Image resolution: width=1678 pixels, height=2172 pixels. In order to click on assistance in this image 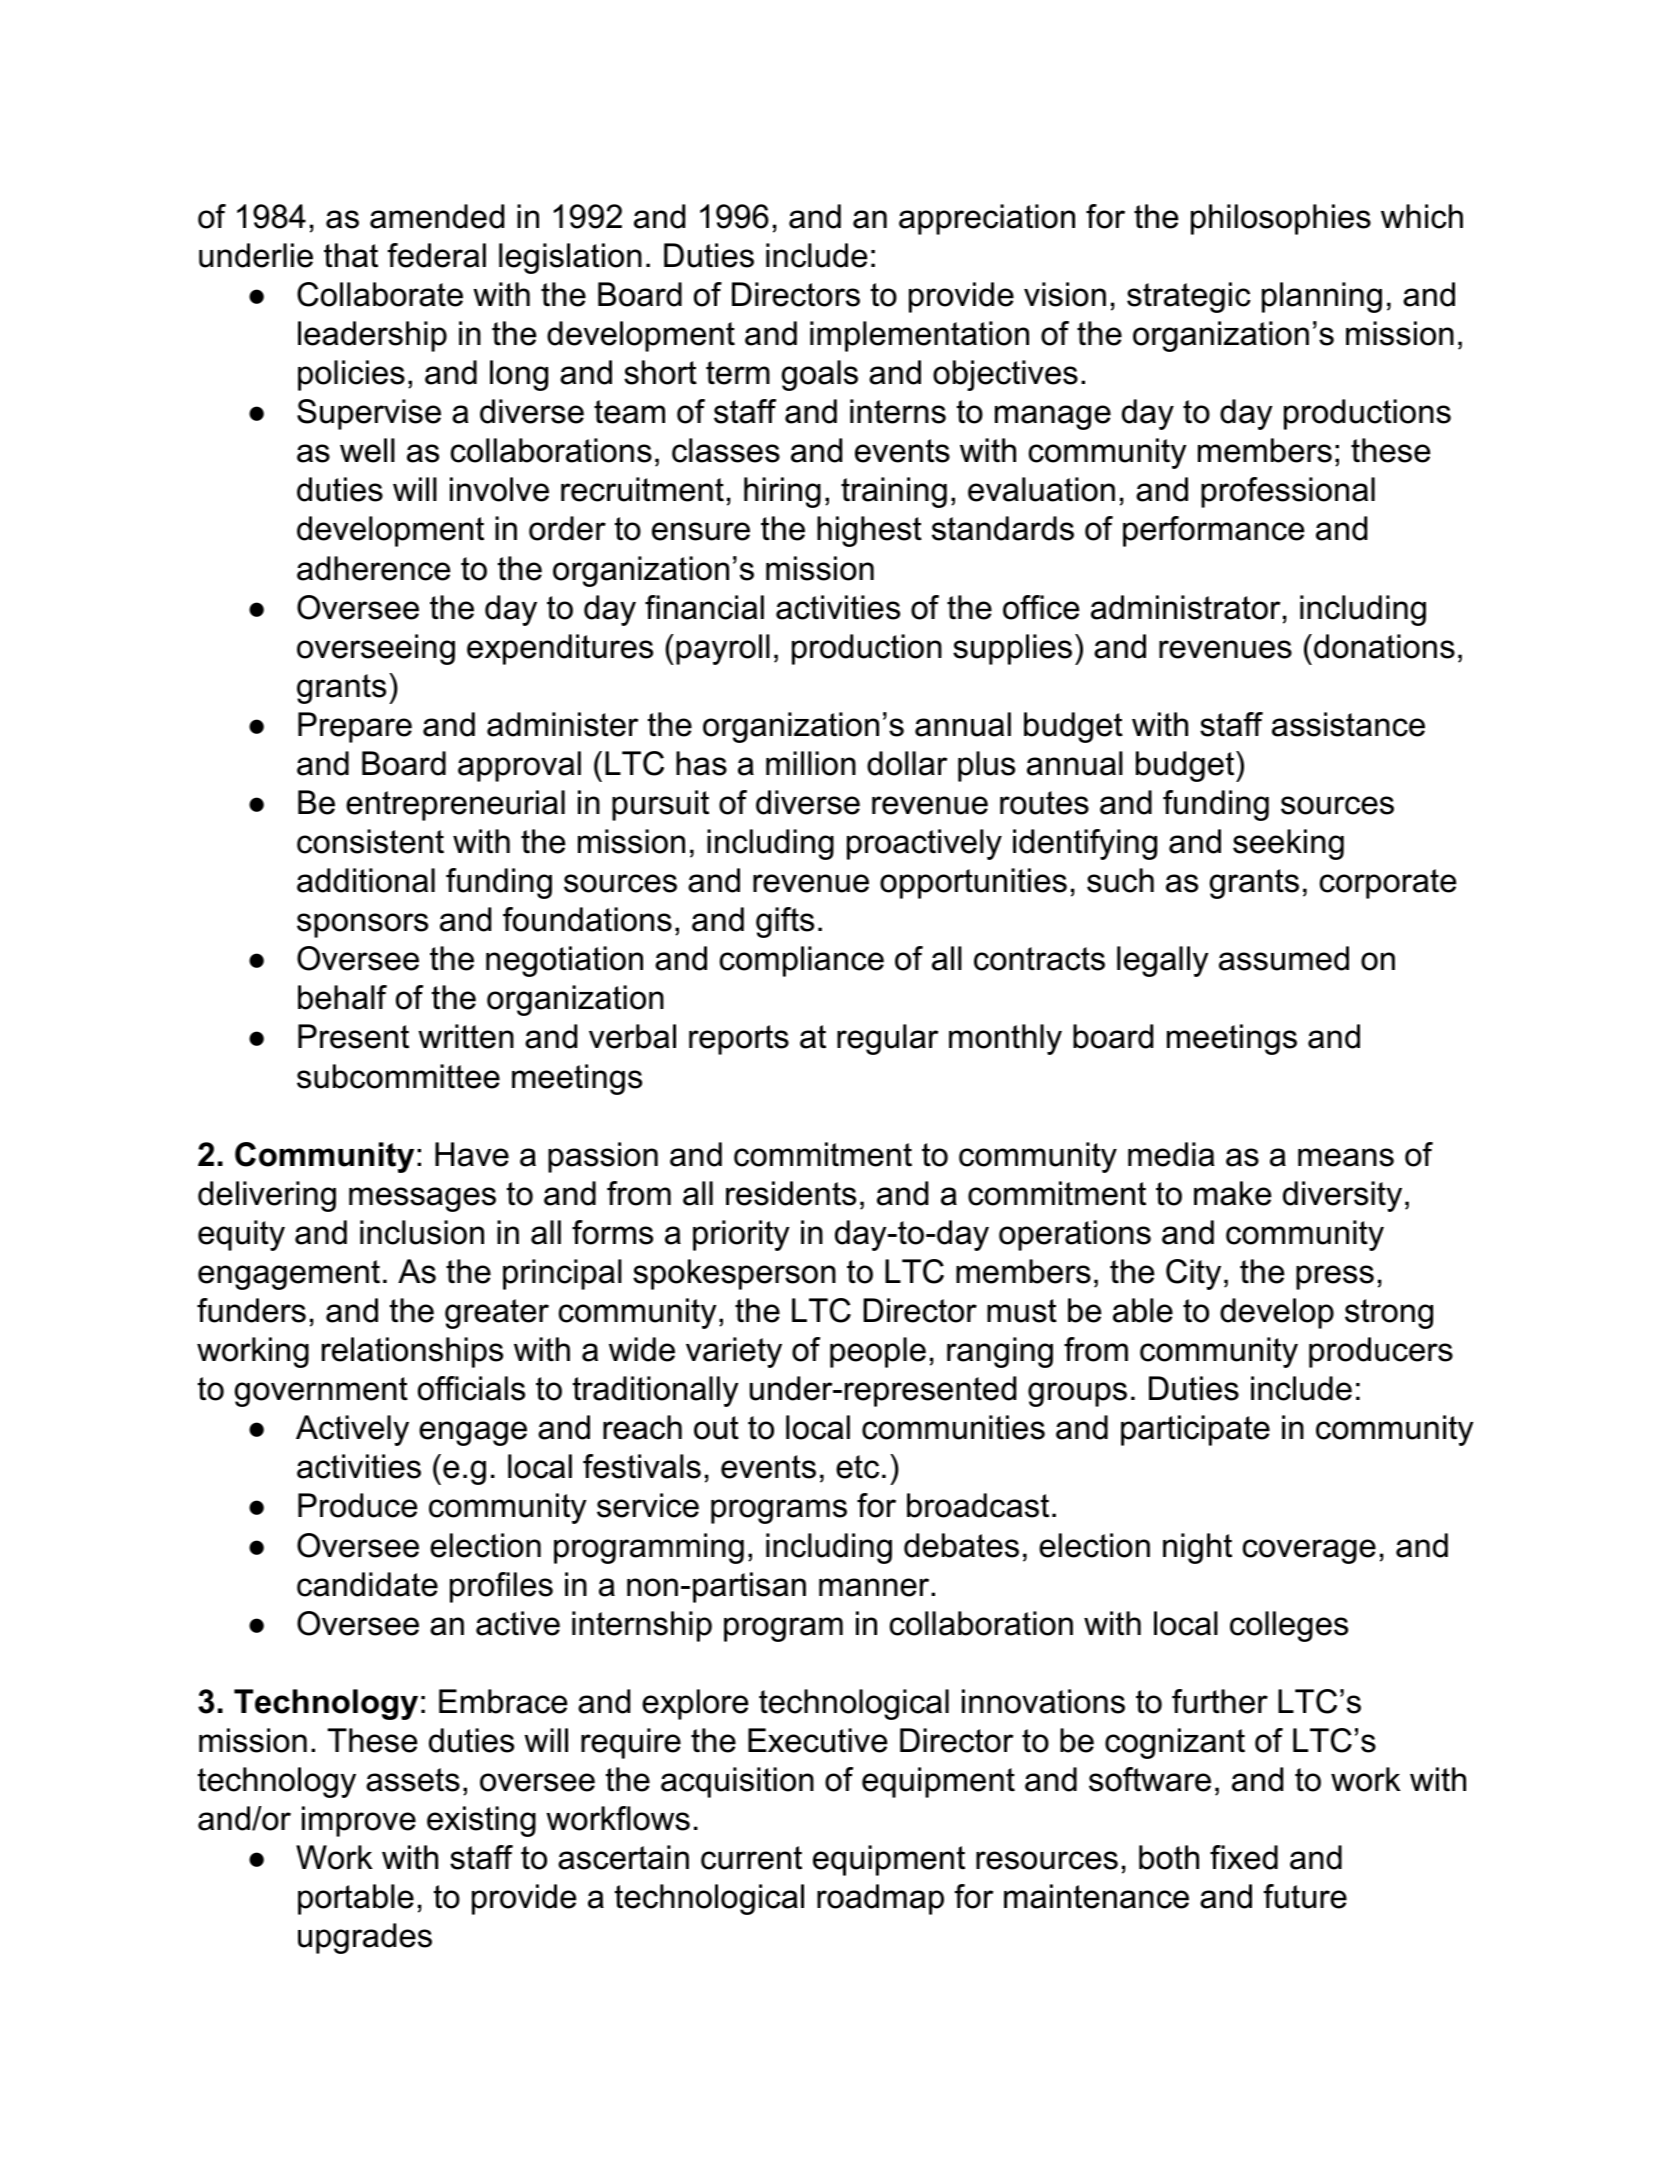, I will do `click(1348, 724)`.
